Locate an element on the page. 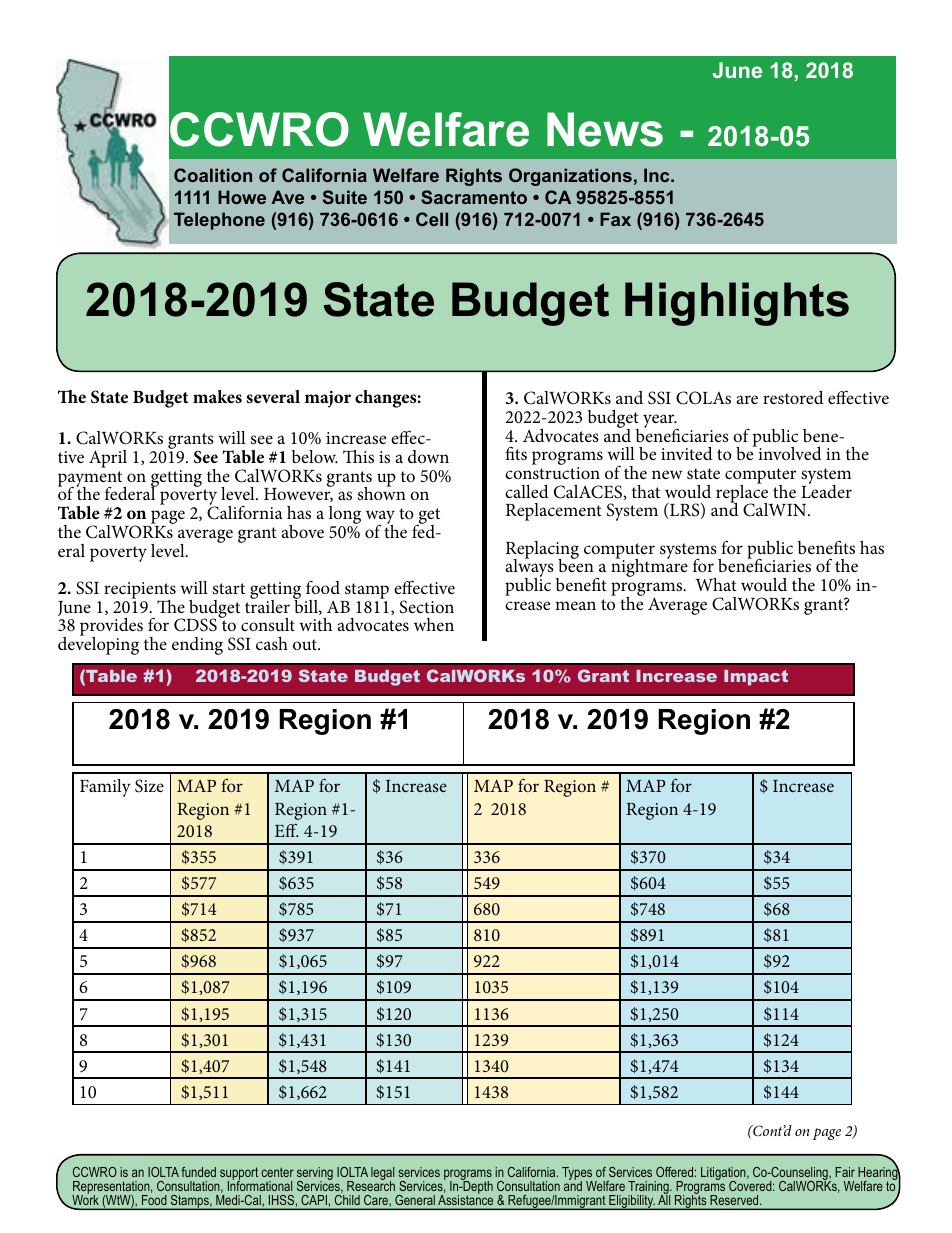 The width and height of the page is (952, 1233). makes is located at coordinates (217, 397).
